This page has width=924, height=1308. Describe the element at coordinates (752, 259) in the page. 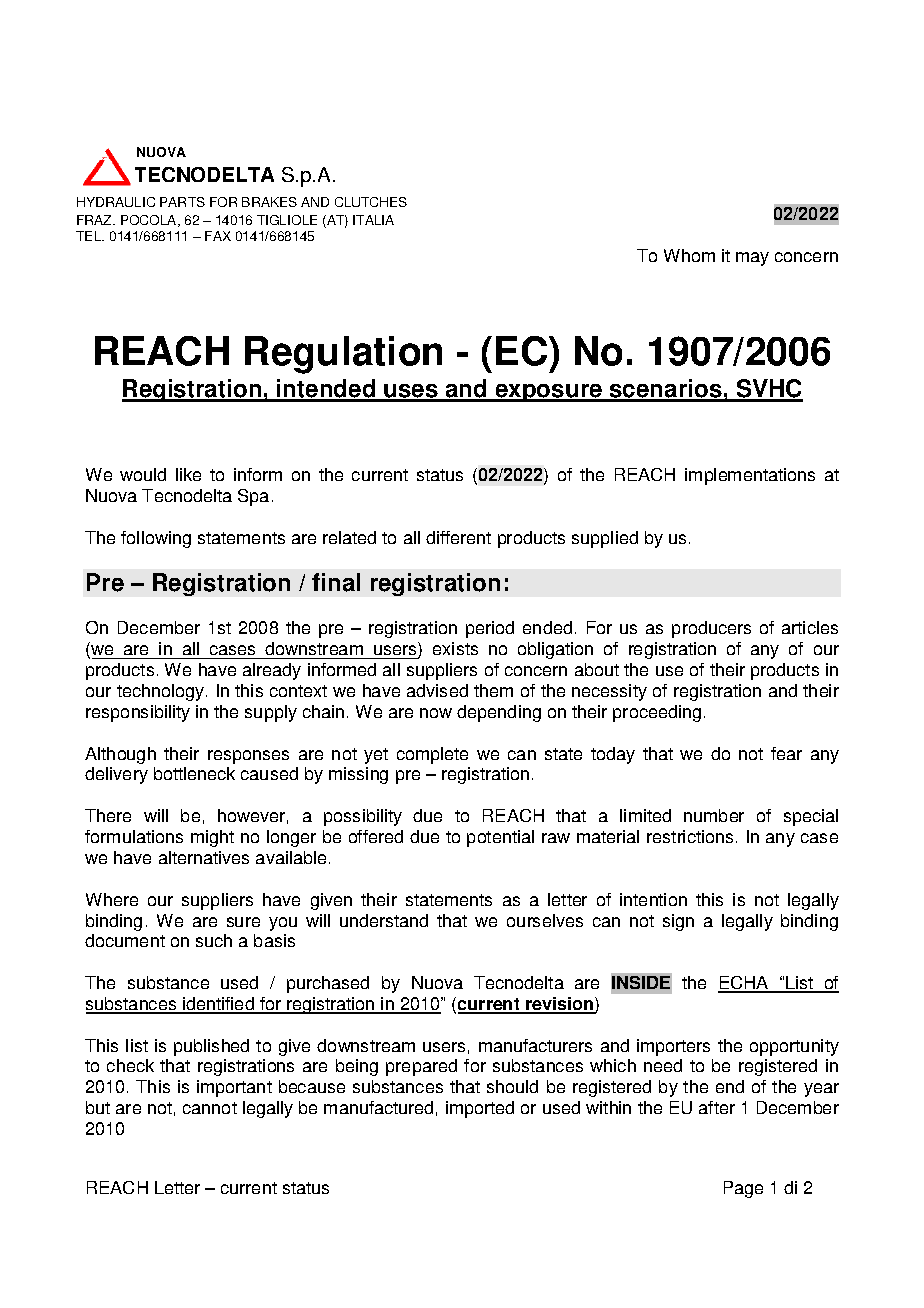

I see `may` at that location.
